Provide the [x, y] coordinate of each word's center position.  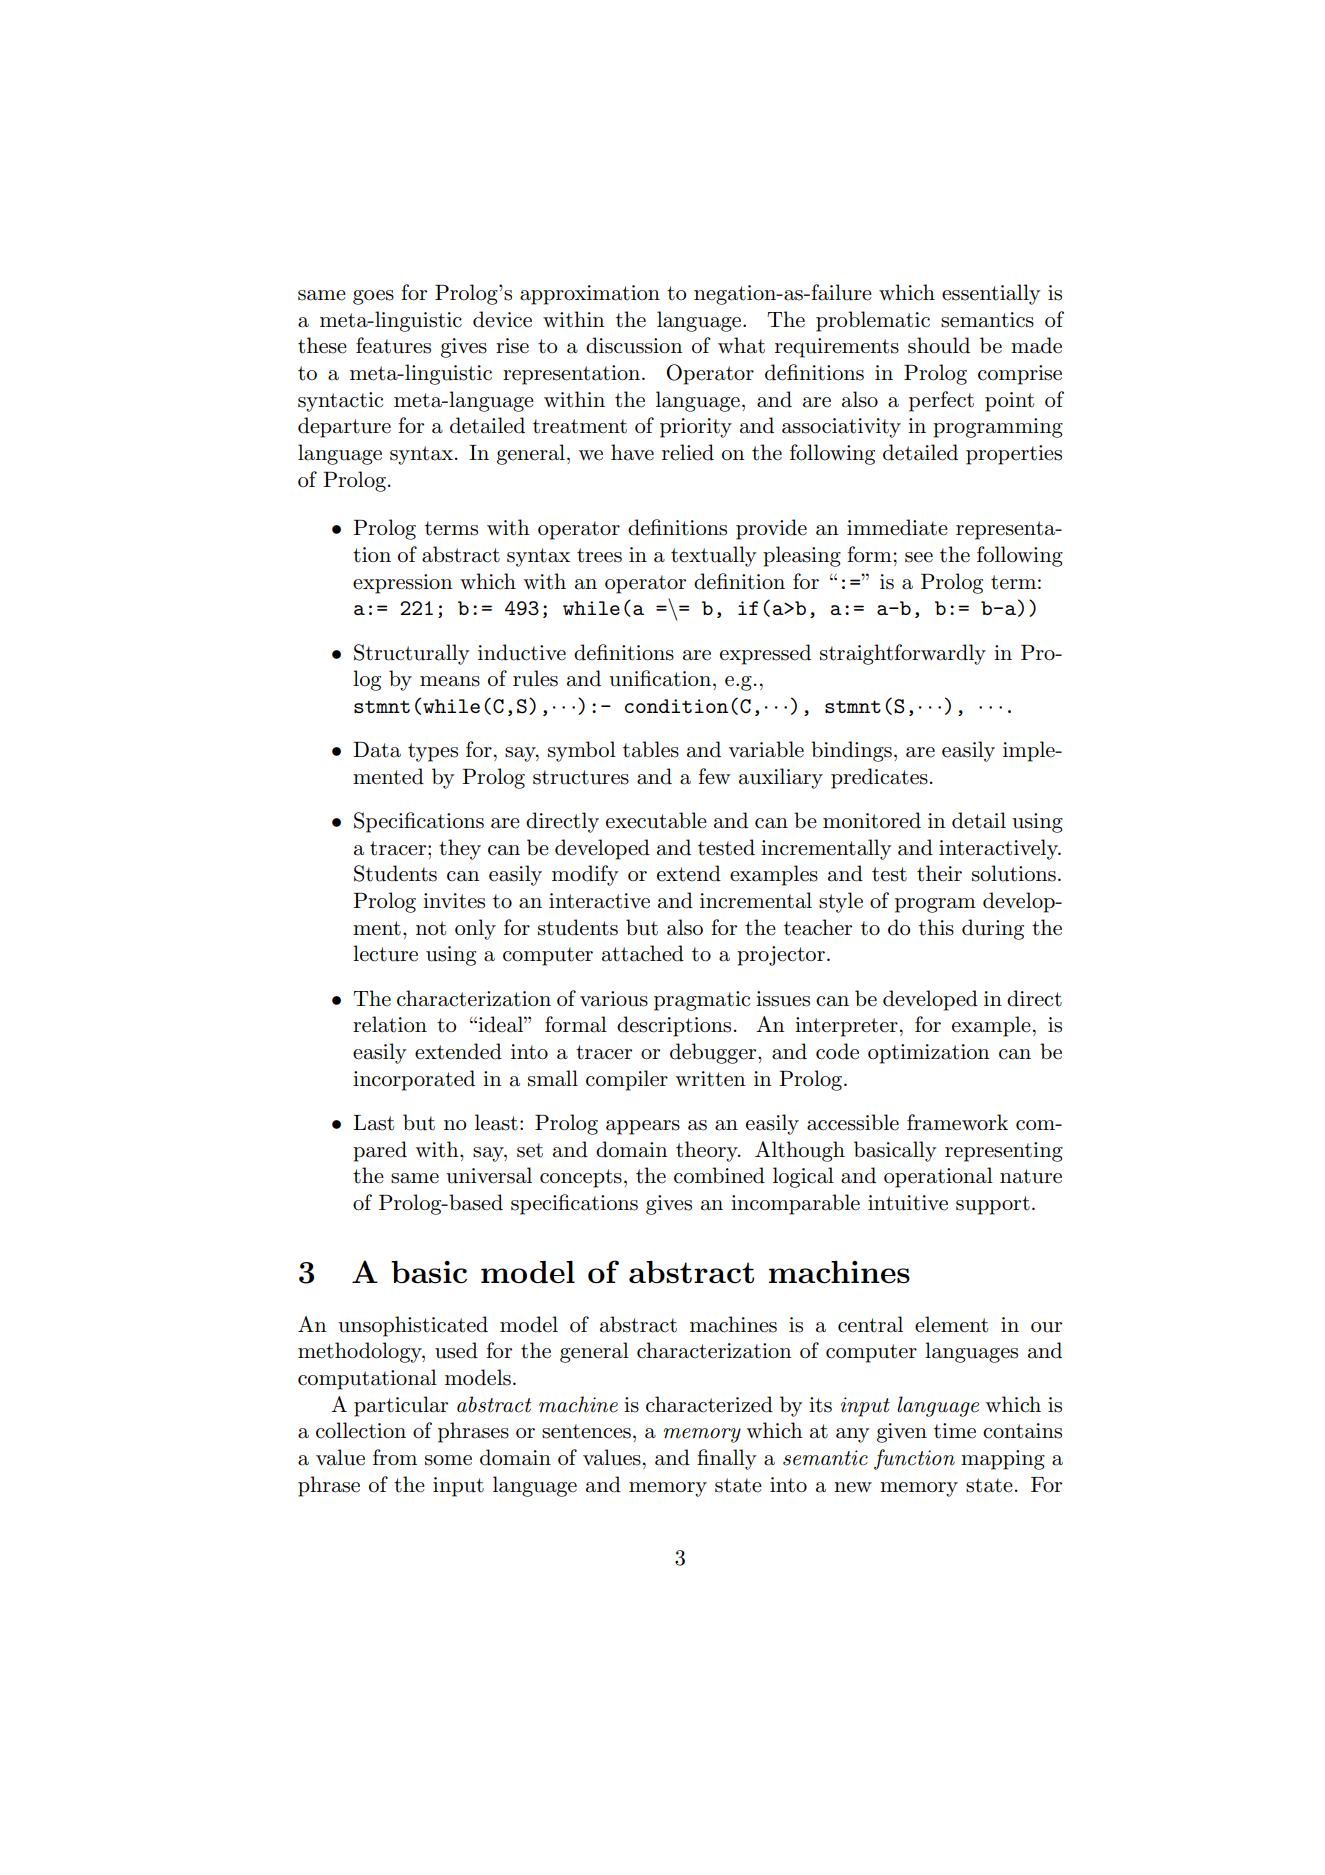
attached [643, 953]
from [395, 1457]
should [939, 345]
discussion [634, 345]
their [939, 873]
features [393, 345]
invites [454, 901]
